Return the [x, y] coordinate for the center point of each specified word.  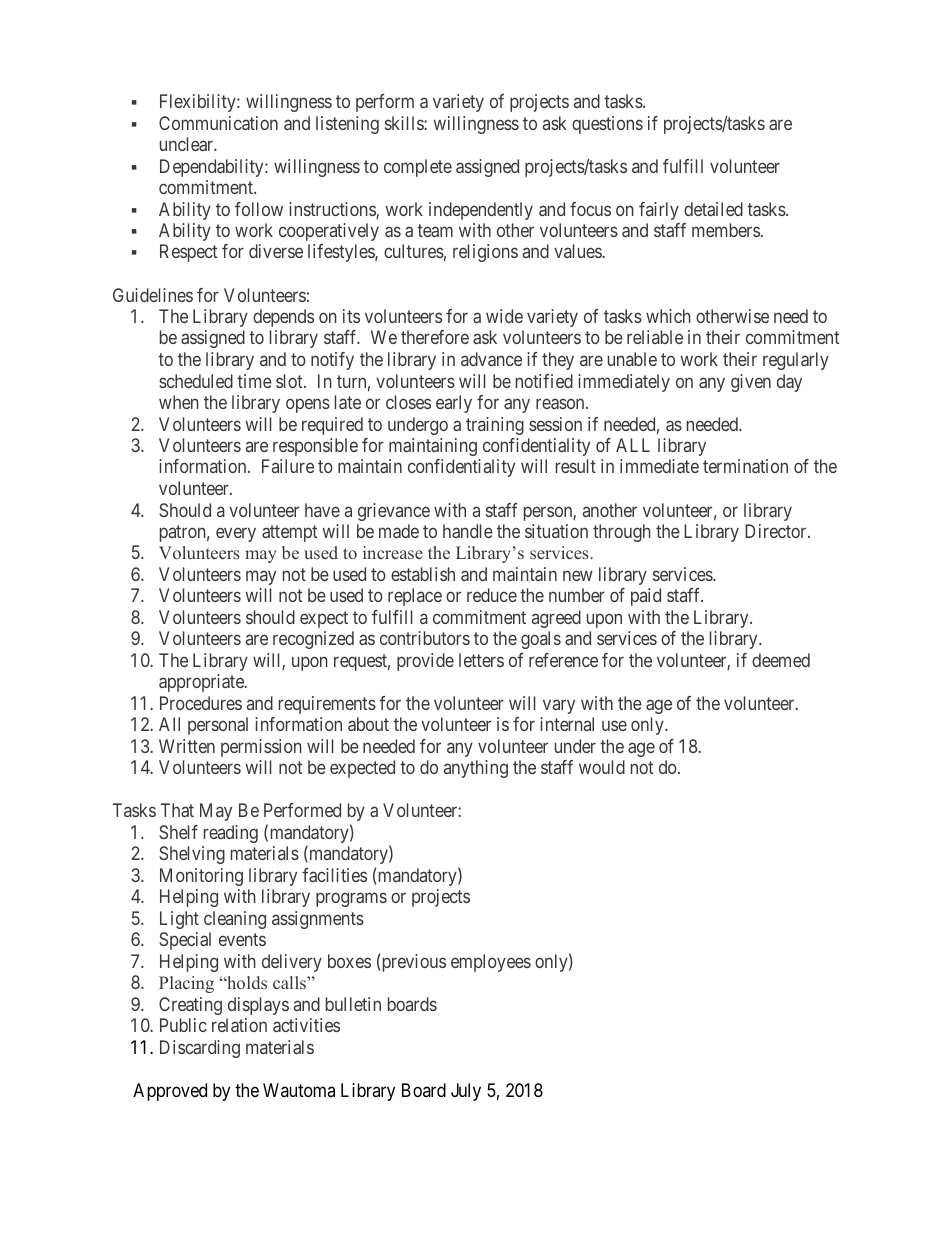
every [236, 534]
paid [646, 597]
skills [405, 123]
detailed [713, 209]
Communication [218, 123]
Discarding [200, 1049]
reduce [492, 595]
